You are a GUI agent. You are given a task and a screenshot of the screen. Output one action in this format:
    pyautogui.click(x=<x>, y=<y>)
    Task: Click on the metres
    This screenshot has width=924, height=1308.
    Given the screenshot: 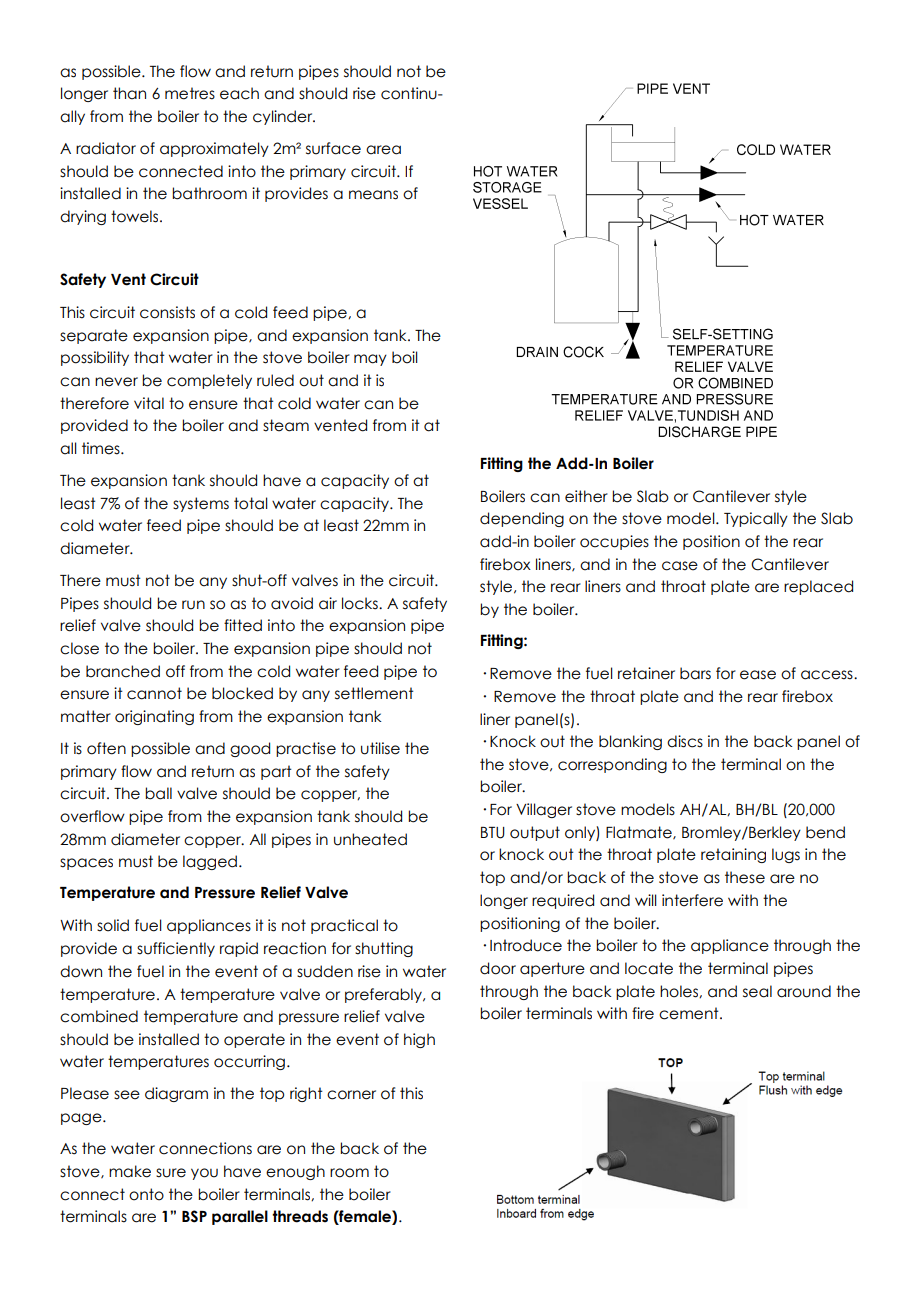 What is the action you would take?
    pyautogui.click(x=190, y=93)
